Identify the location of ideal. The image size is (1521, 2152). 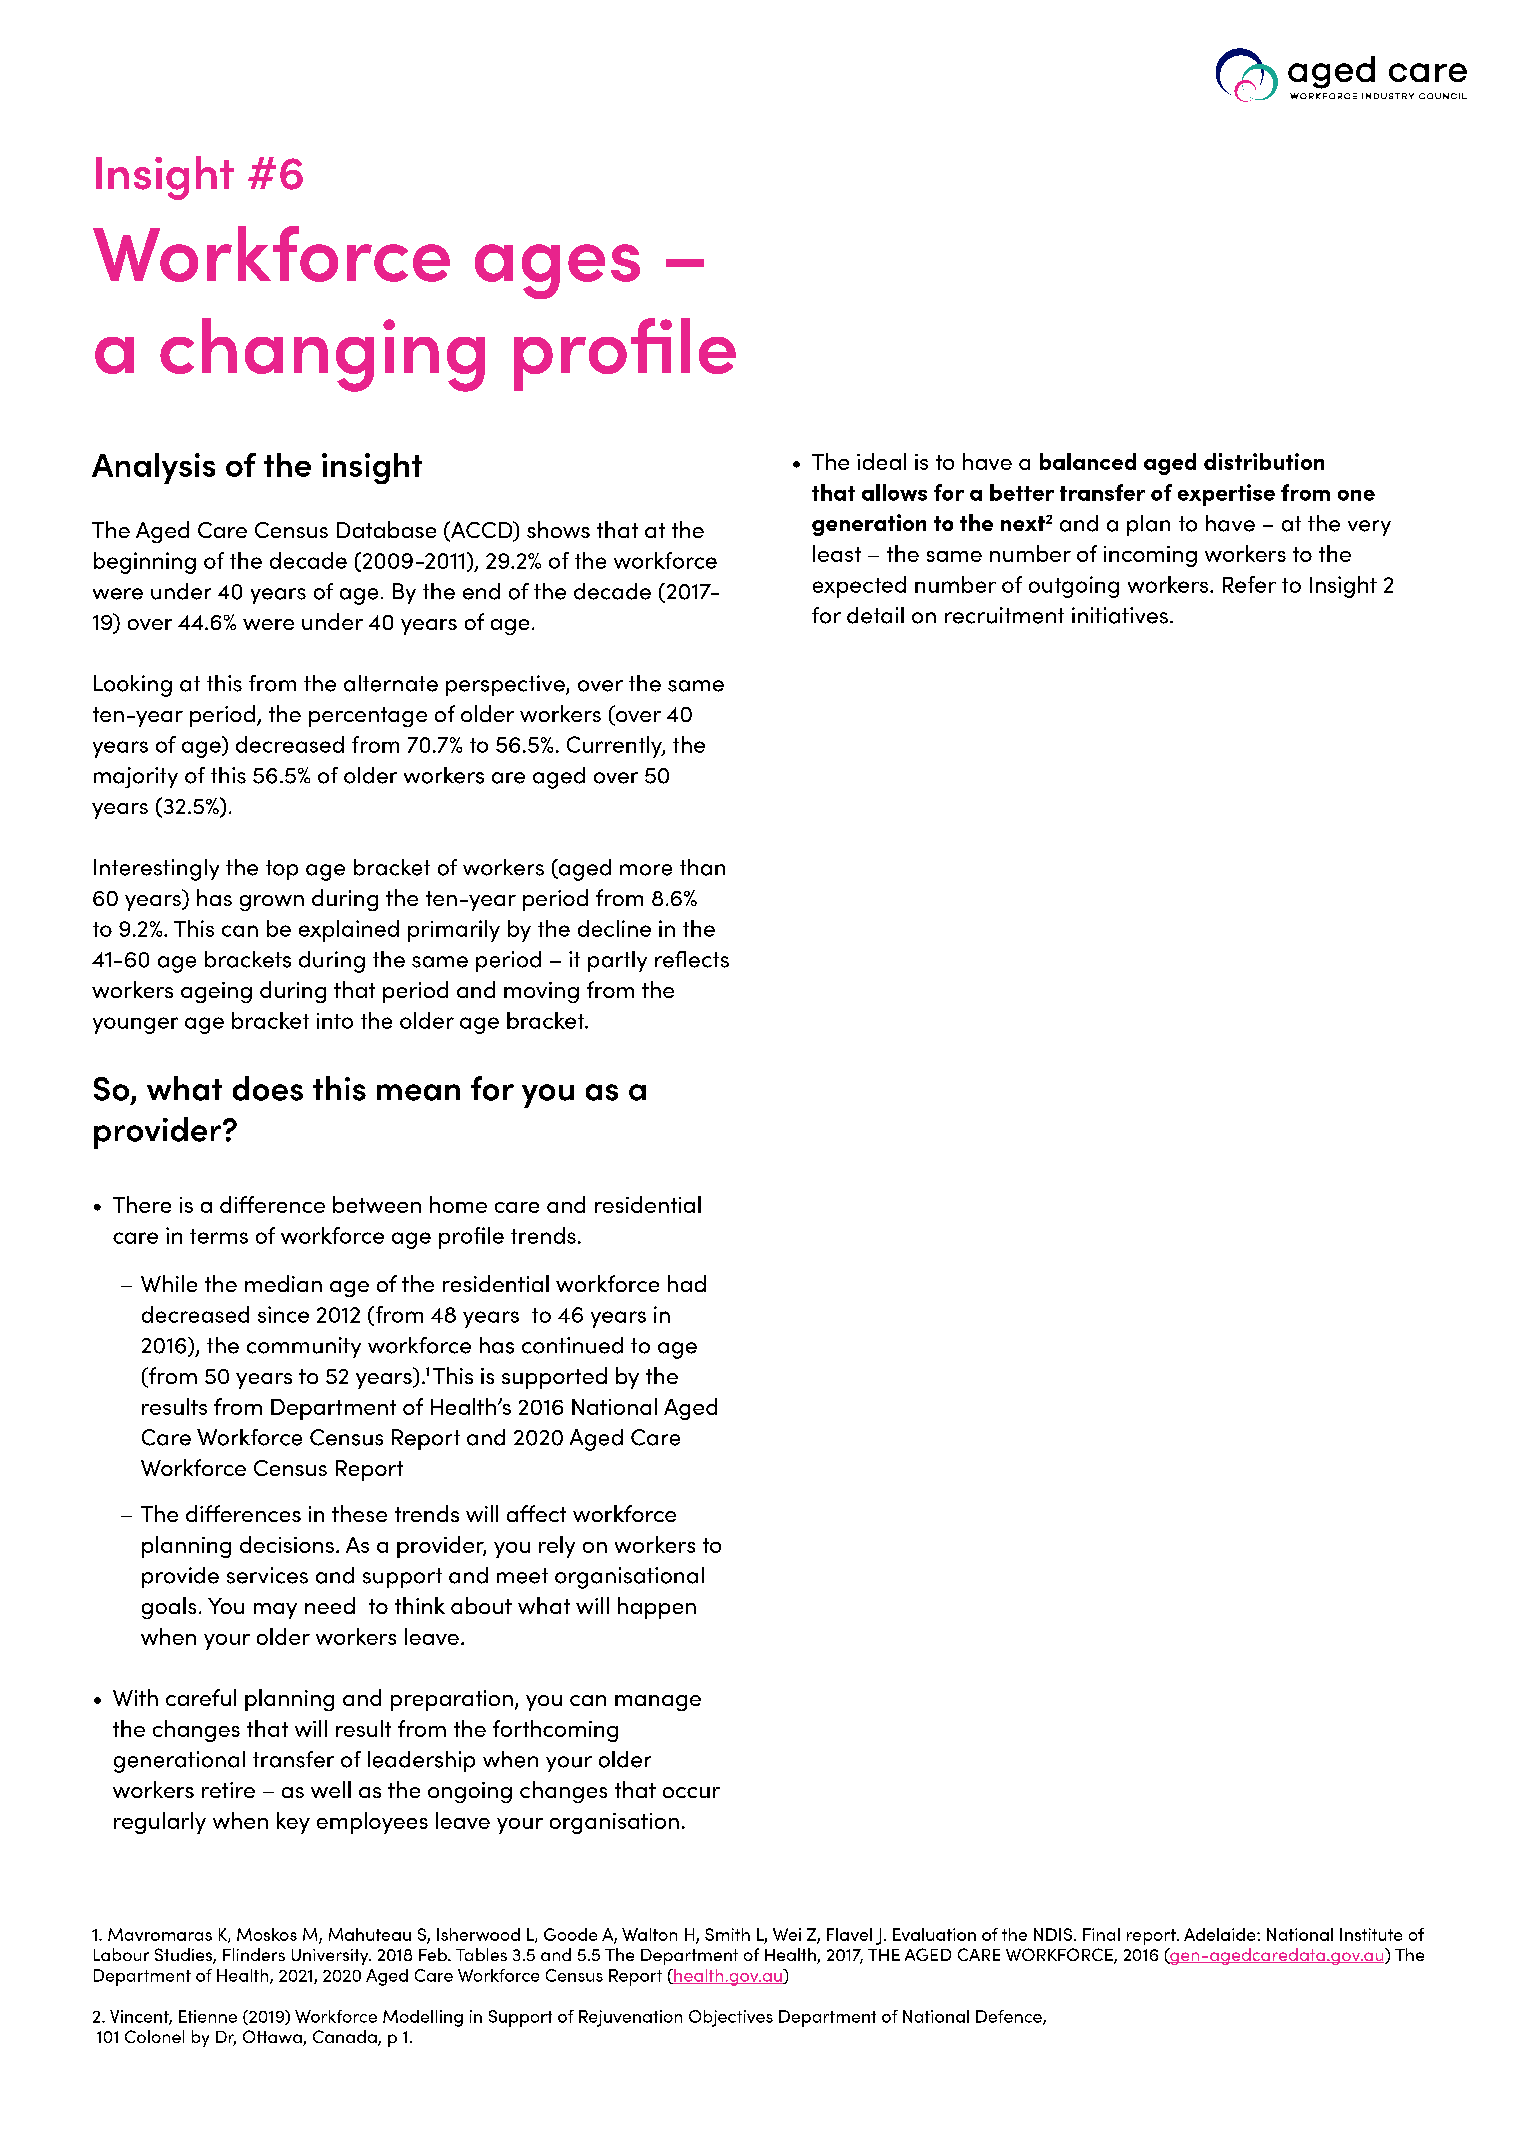
(881, 461).
